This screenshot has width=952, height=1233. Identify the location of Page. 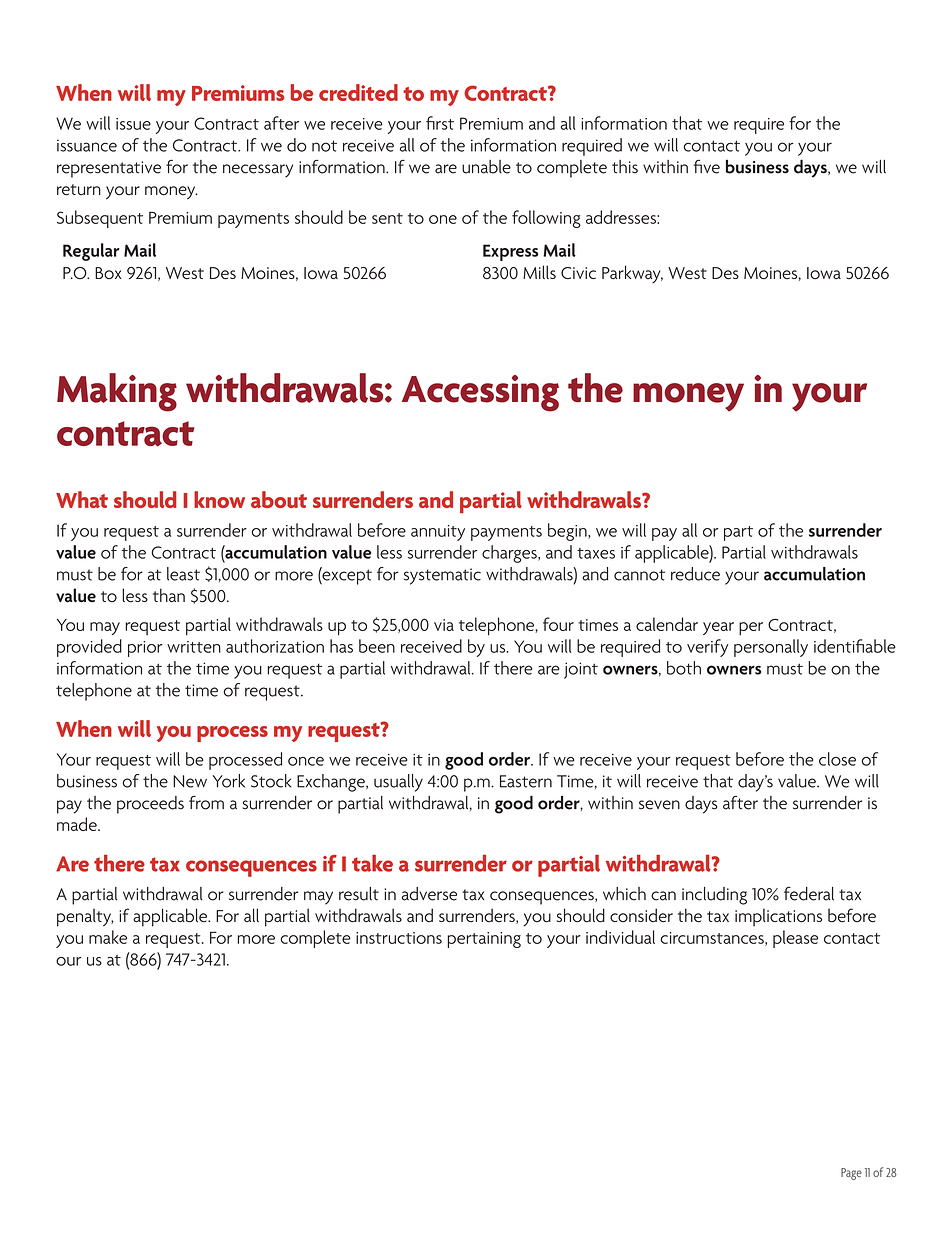
(851, 1174).
